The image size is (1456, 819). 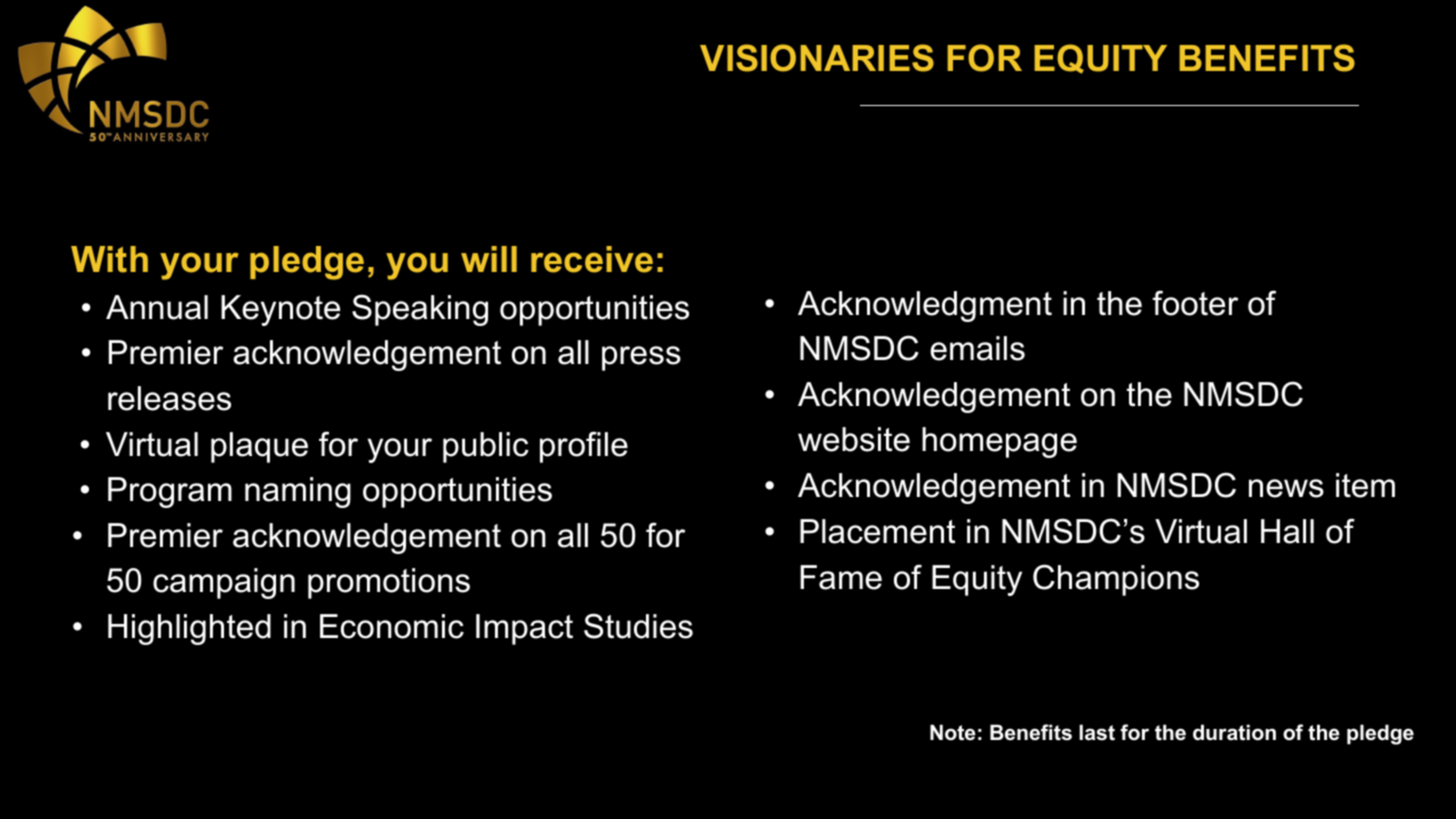 I want to click on Highlighted, so click(x=189, y=629).
